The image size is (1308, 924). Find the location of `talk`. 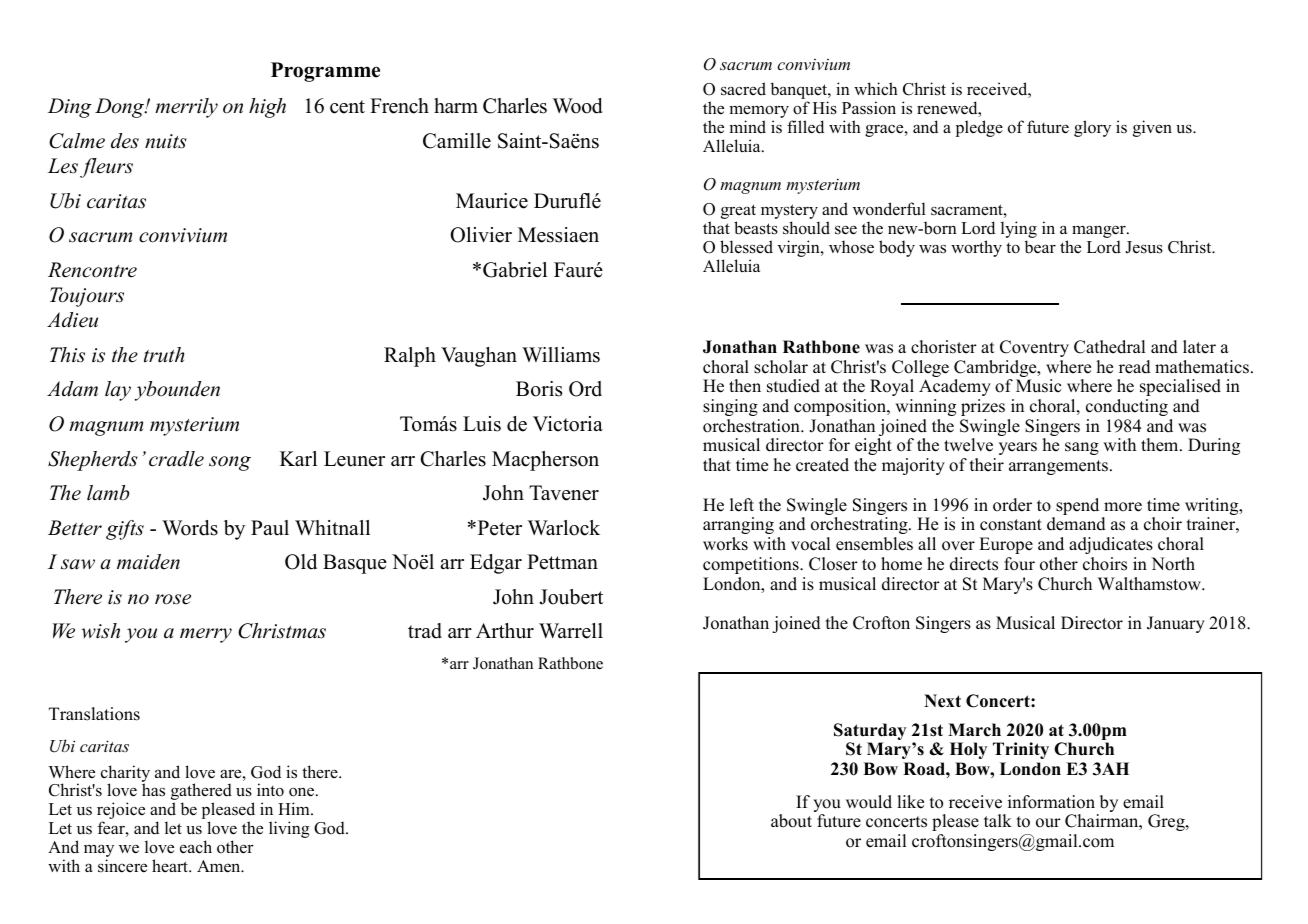

talk is located at coordinates (998, 820).
